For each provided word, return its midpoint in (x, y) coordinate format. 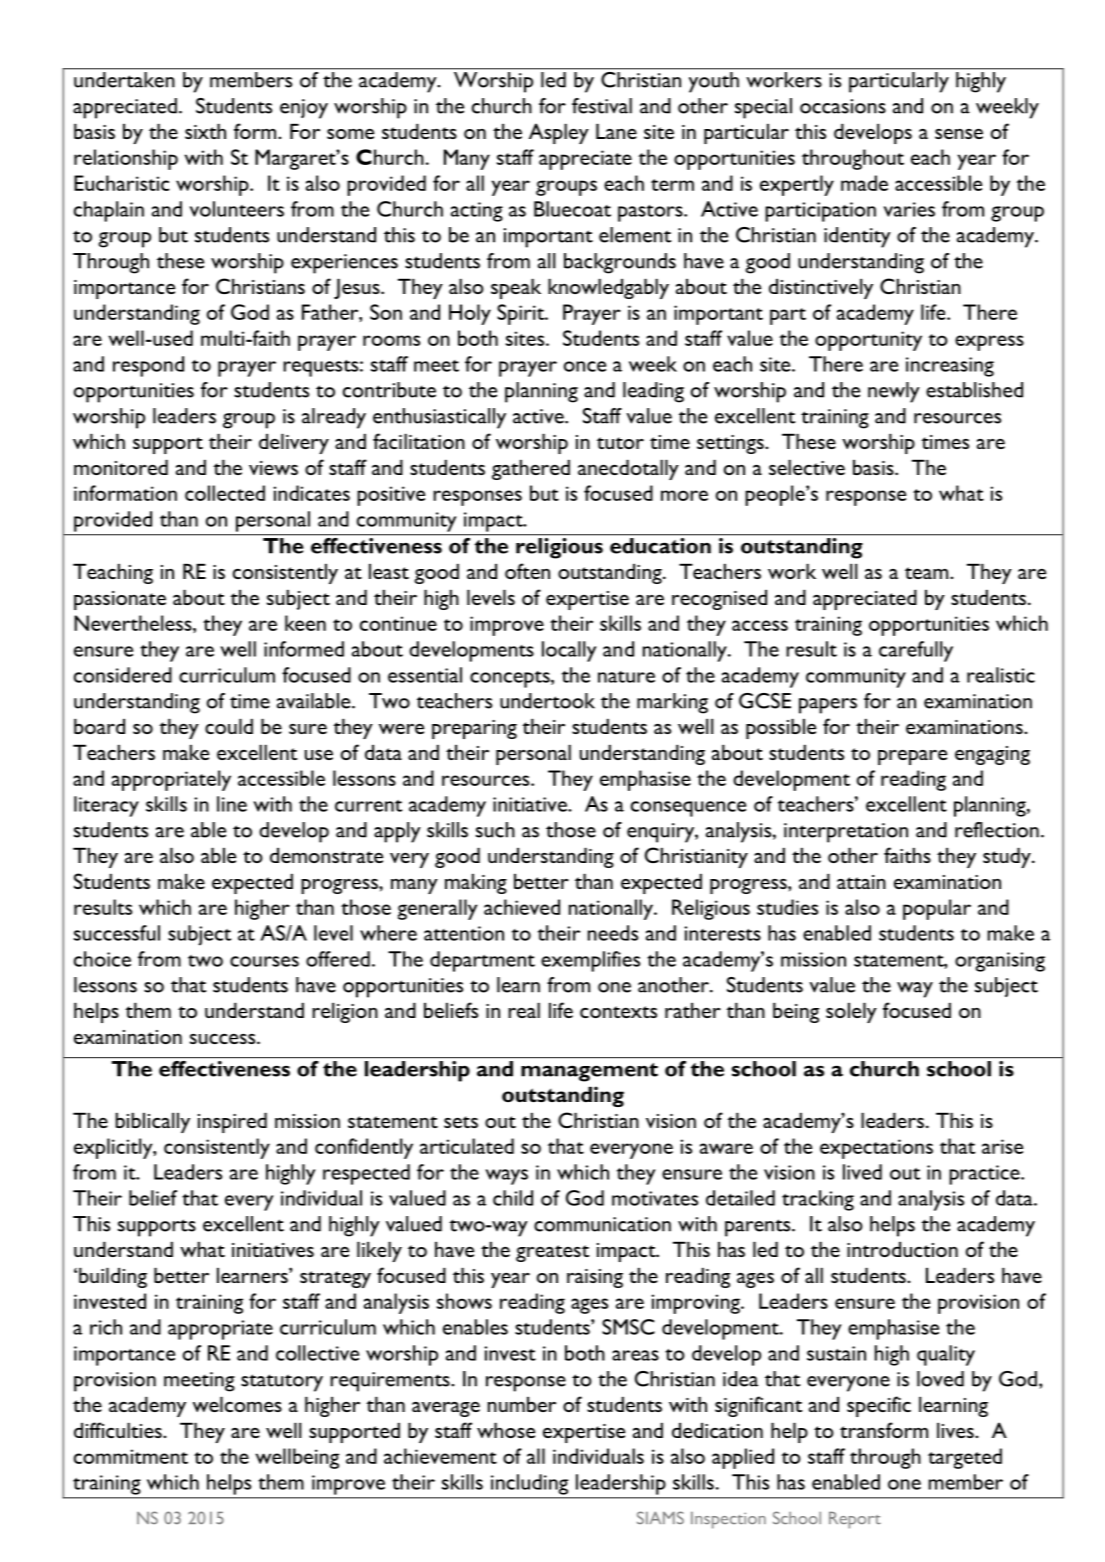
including (529, 1484)
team (928, 573)
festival (602, 106)
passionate (120, 600)
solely (851, 1013)
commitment (131, 1456)
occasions (843, 106)
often (527, 571)
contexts (618, 1012)
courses (264, 961)
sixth (205, 131)
